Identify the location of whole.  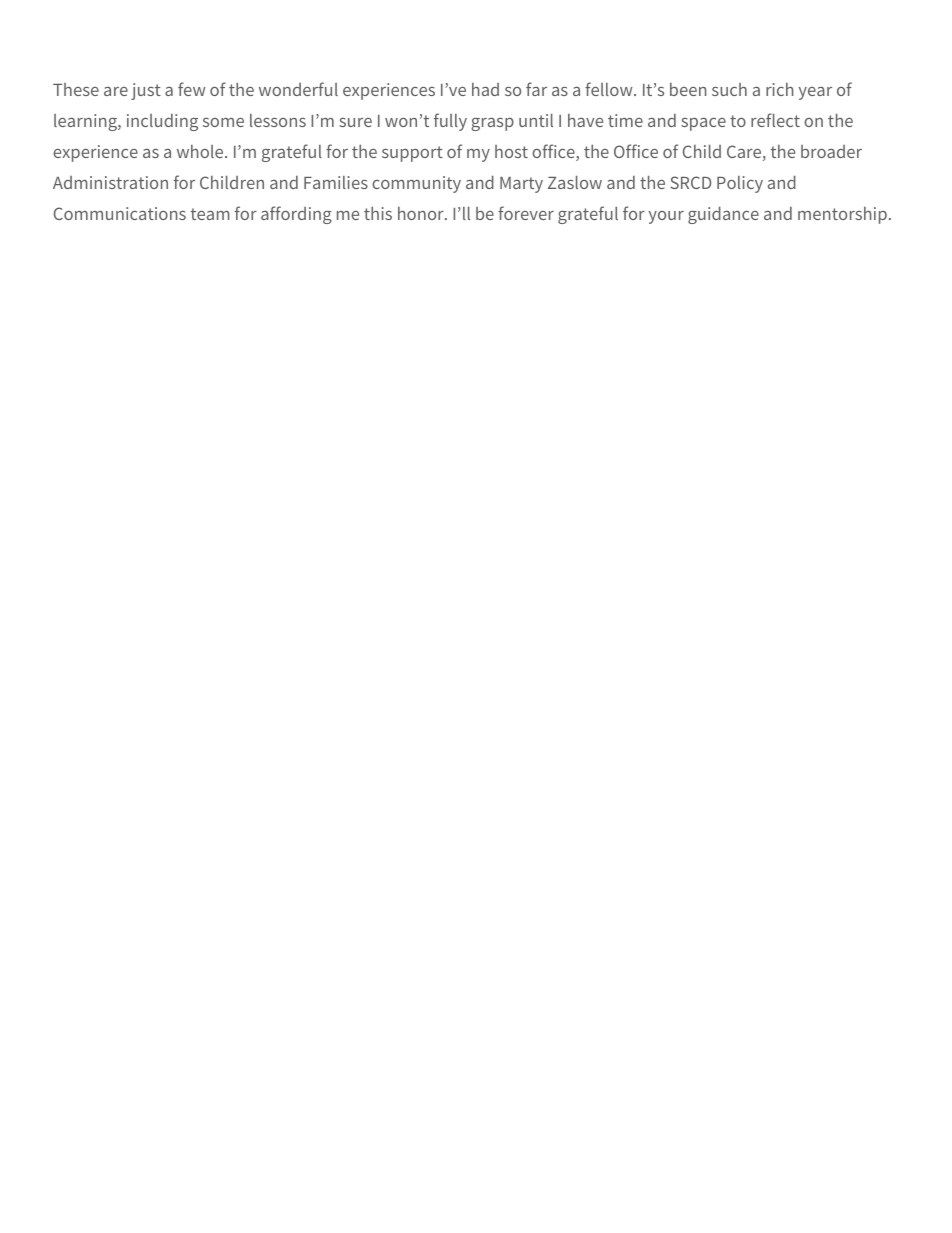
(201, 151).
